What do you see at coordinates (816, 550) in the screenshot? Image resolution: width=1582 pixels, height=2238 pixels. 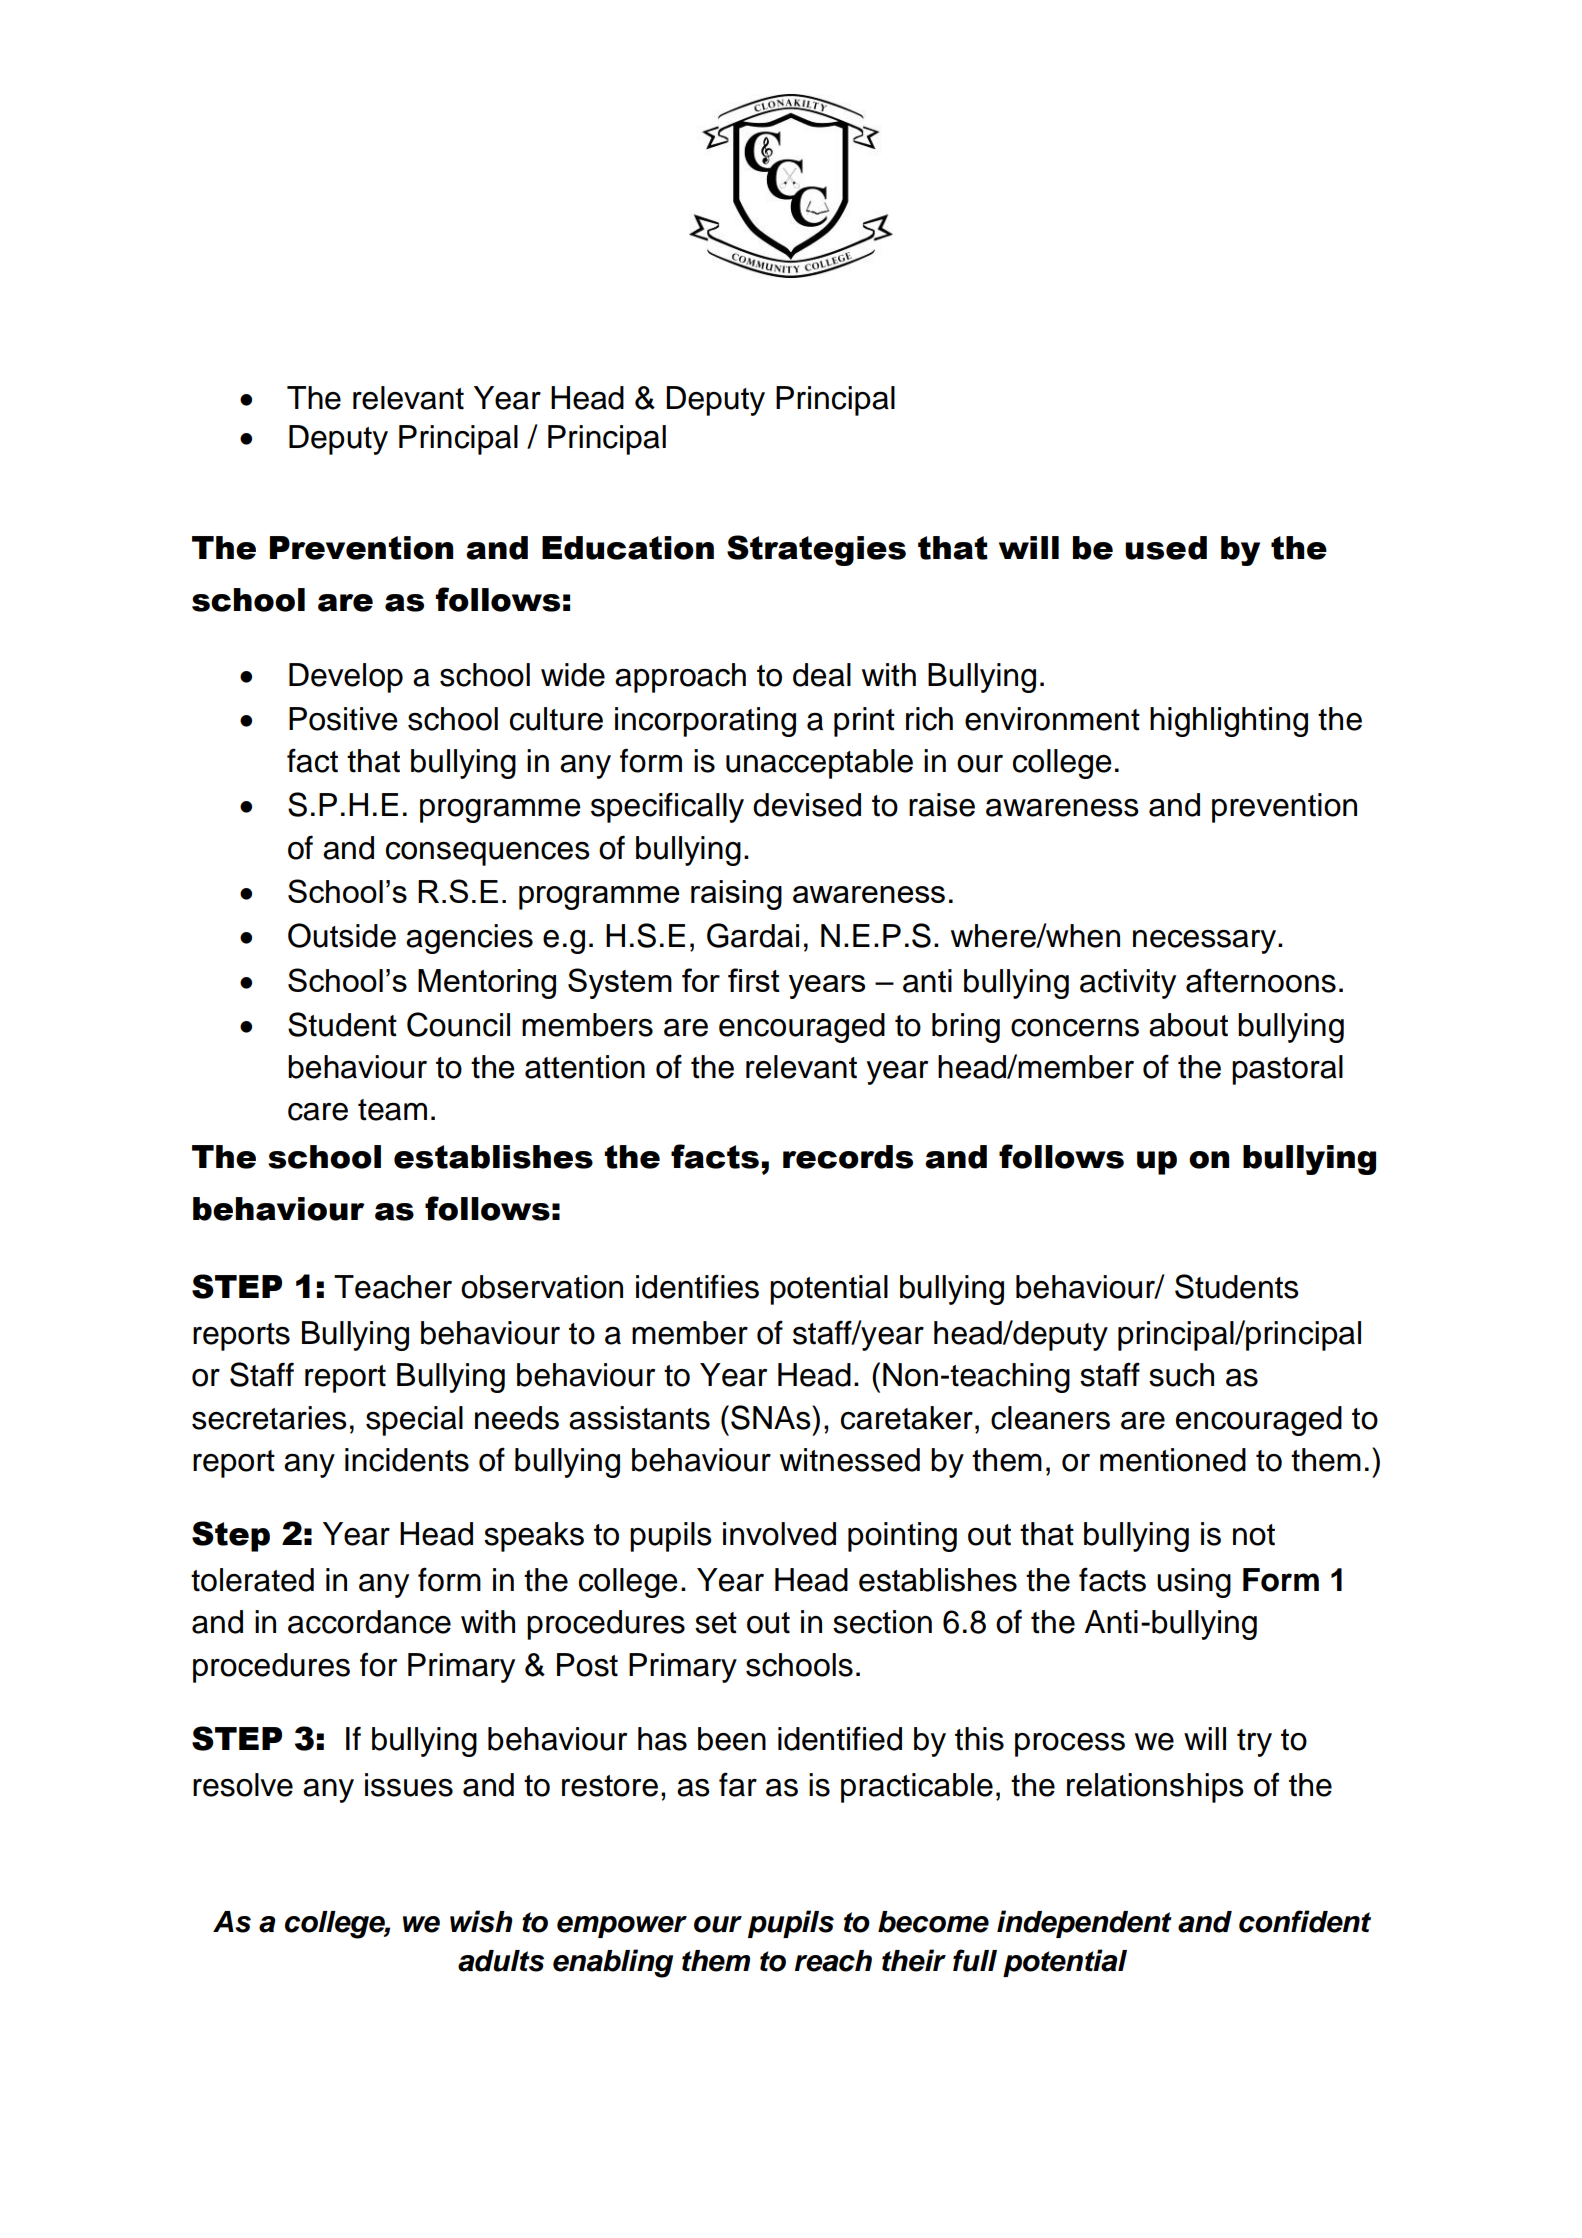 I see `Strategies` at bounding box center [816, 550].
